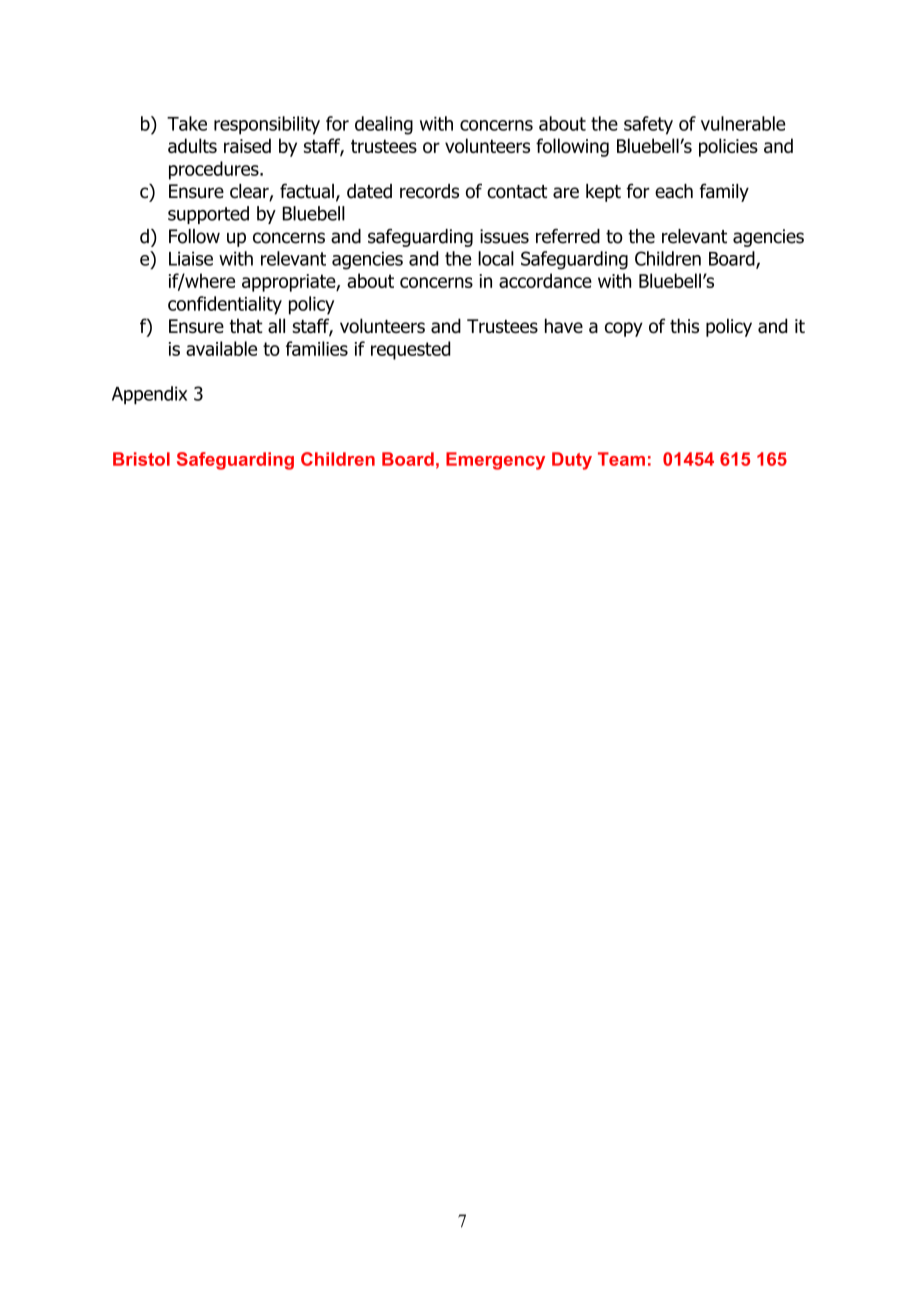 Image resolution: width=924 pixels, height=1308 pixels. I want to click on Bristol, so click(141, 459).
